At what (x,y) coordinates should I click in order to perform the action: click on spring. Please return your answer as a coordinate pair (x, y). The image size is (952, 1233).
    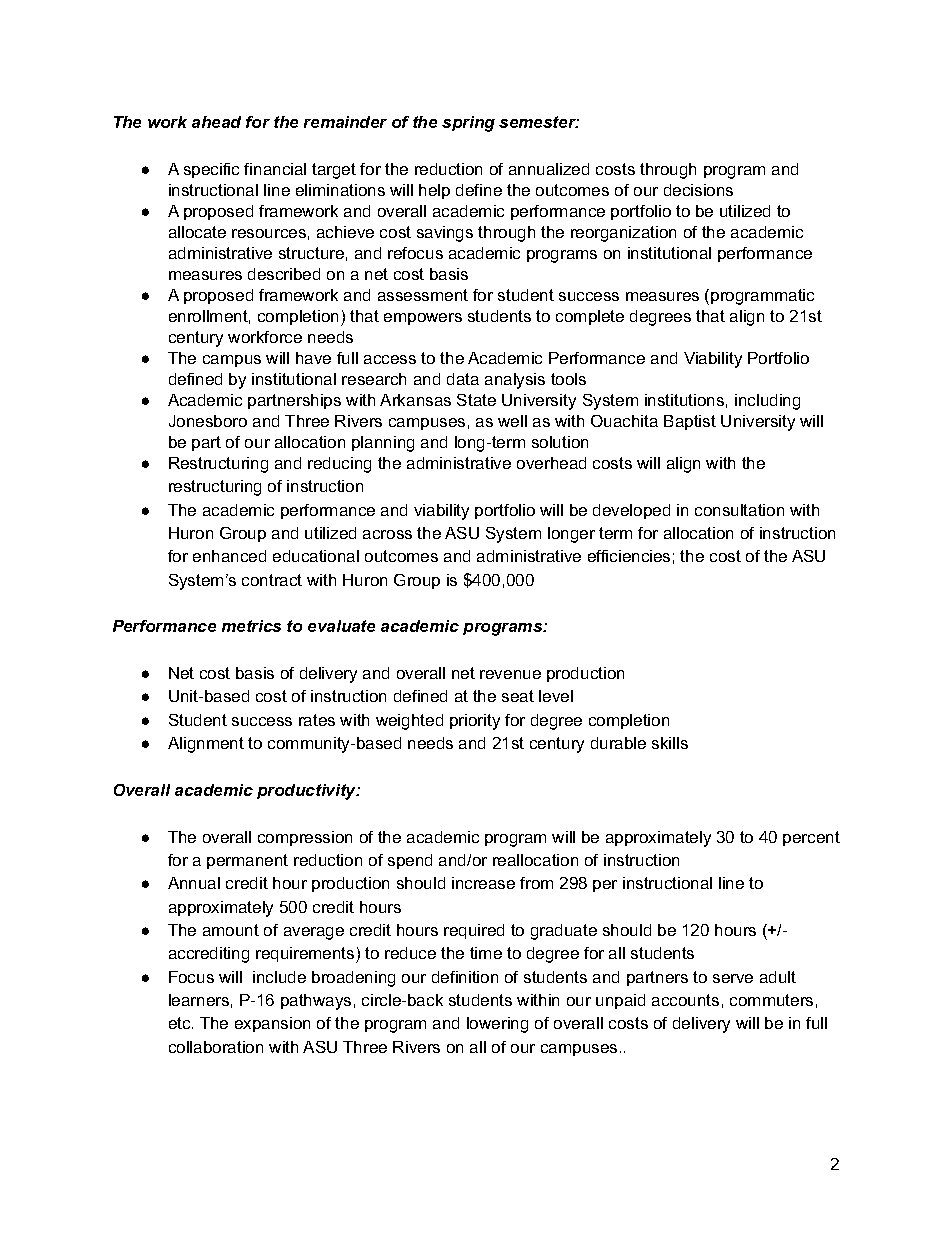
    Looking at the image, I should click on (468, 124).
